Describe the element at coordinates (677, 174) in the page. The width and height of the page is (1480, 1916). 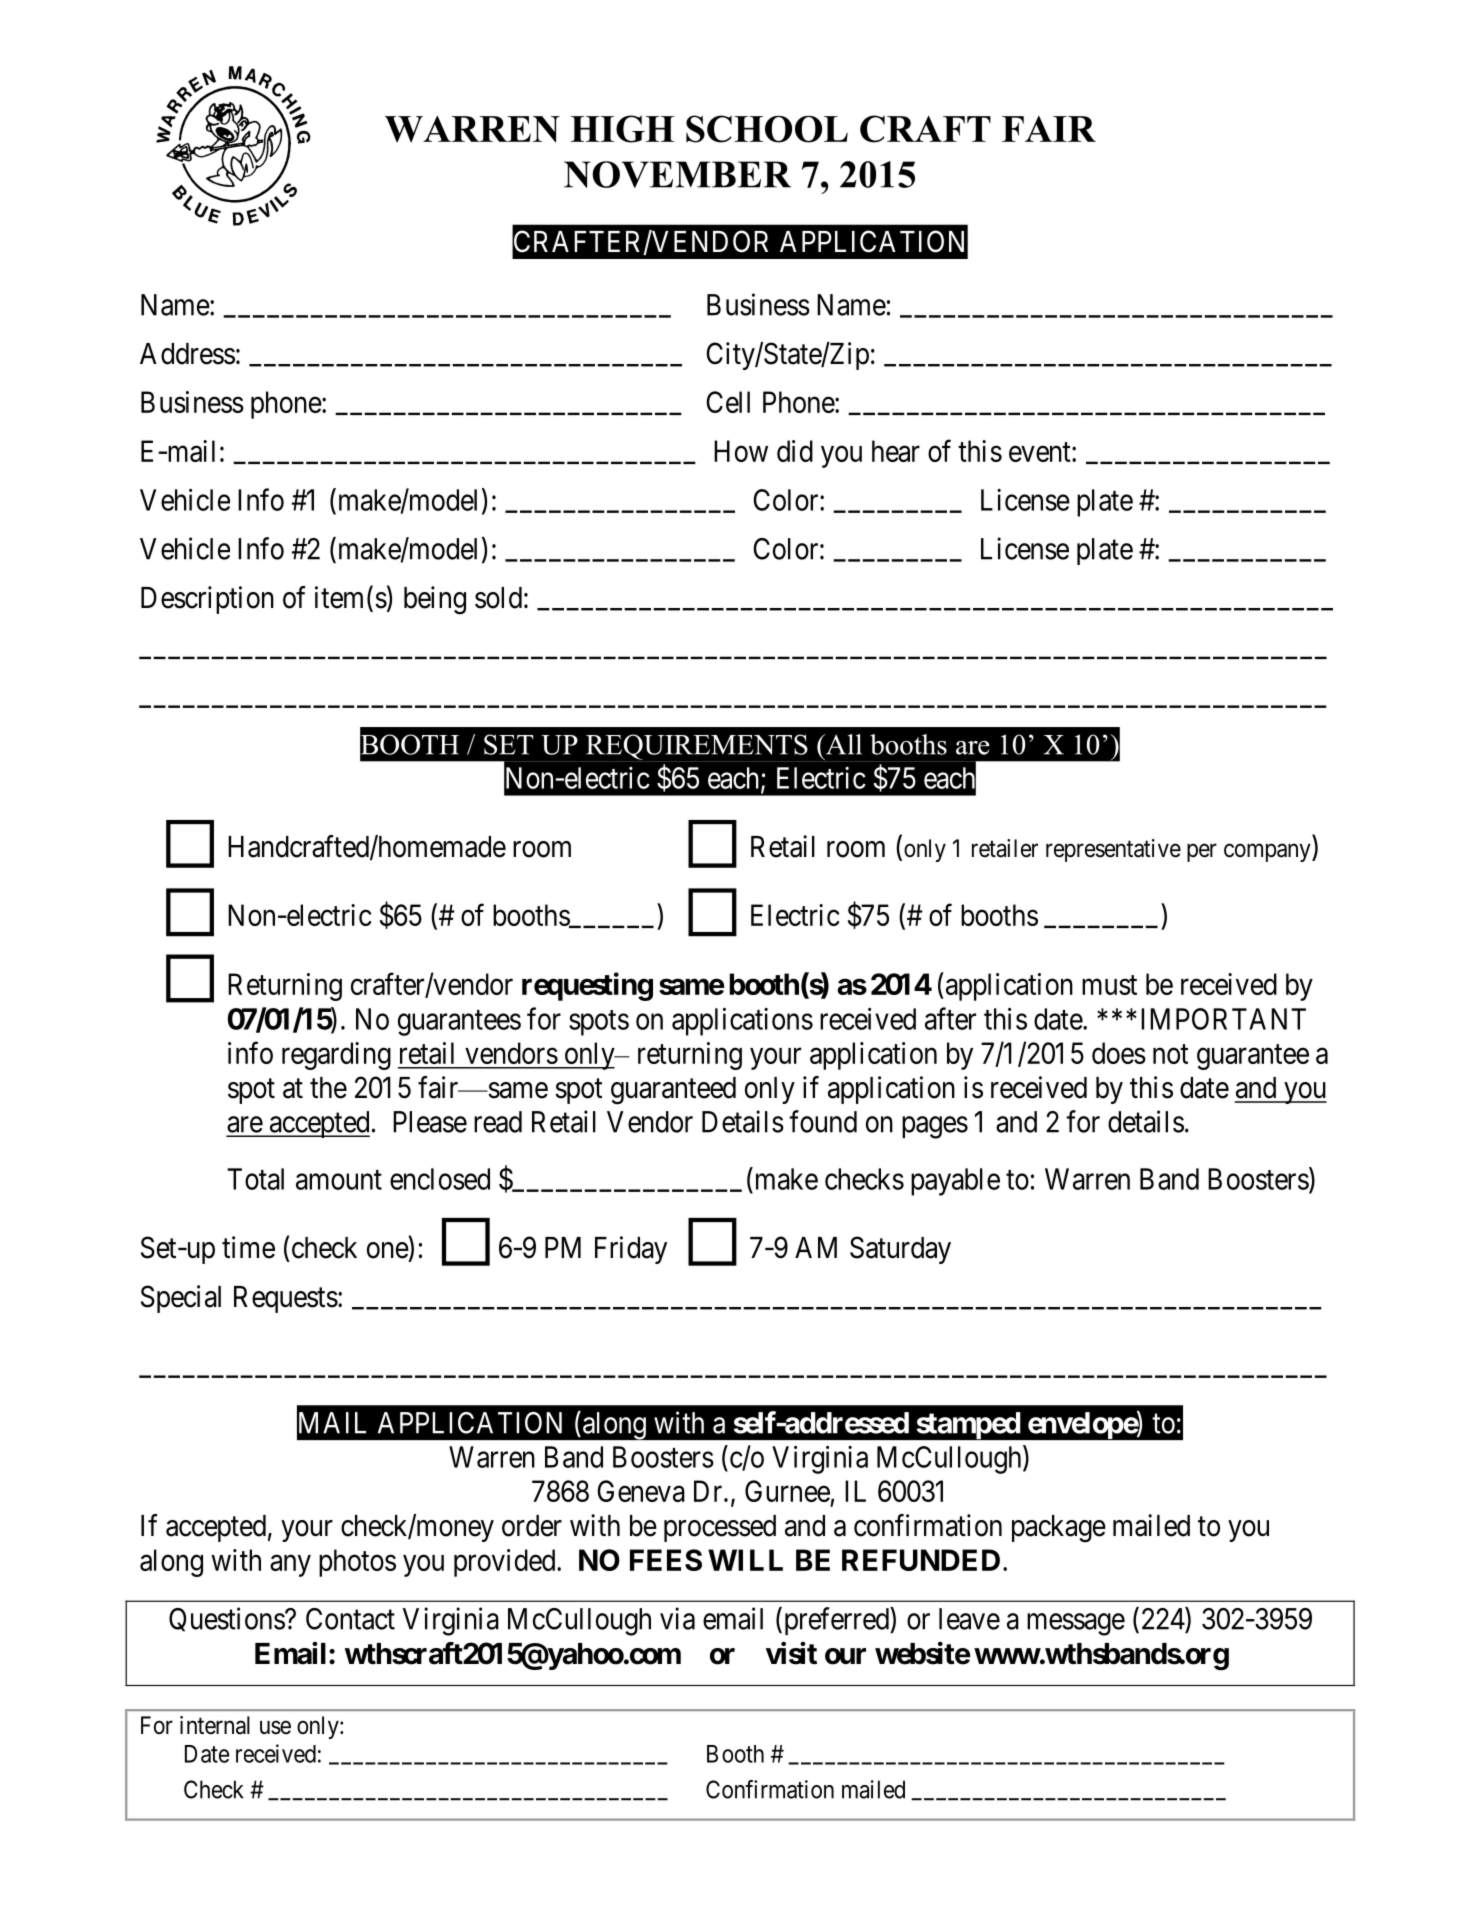
I see `NOVEMBER` at that location.
